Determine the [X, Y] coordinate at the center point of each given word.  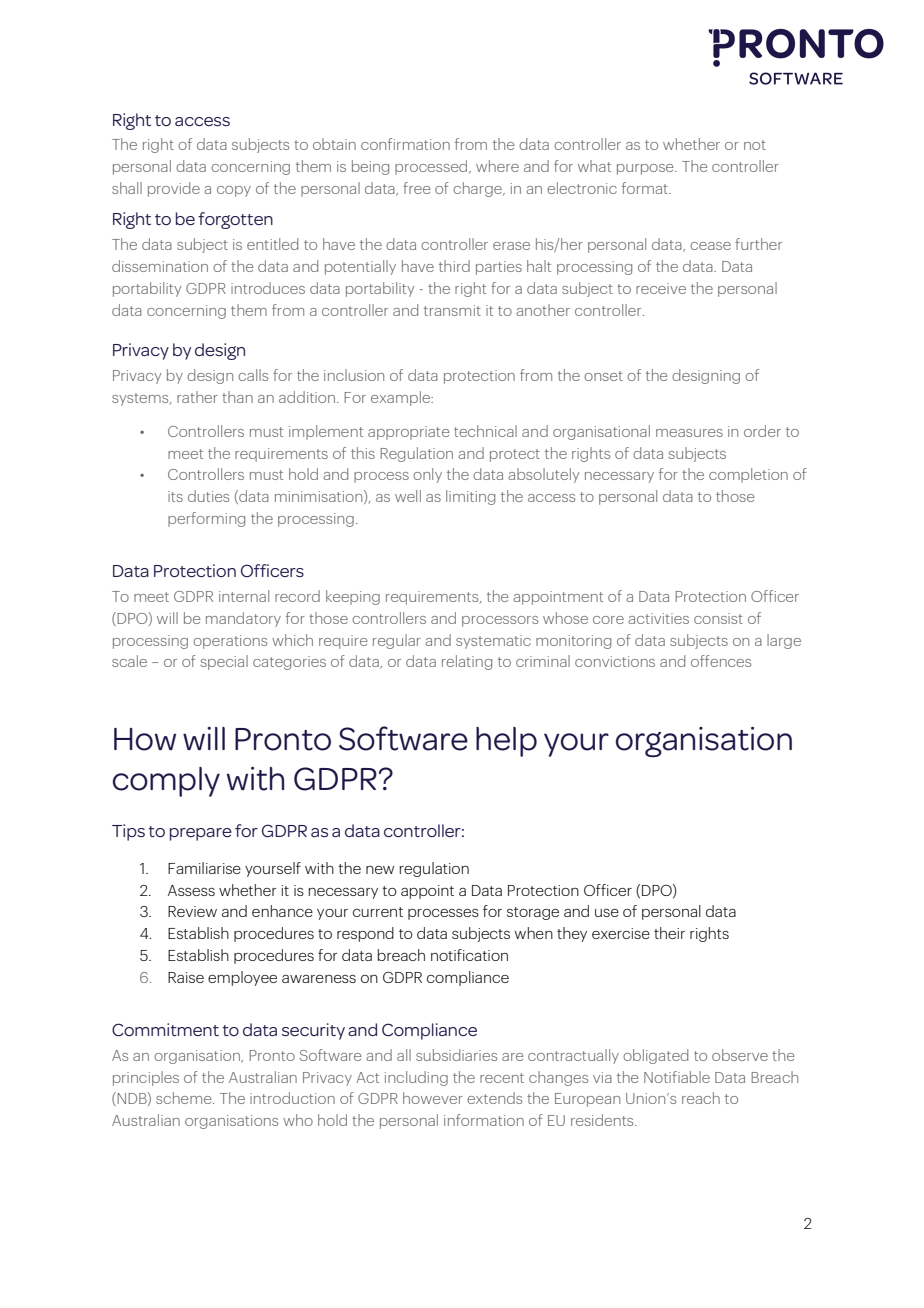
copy [234, 191]
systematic [493, 642]
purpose [646, 169]
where [497, 166]
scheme [185, 1098]
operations [230, 642]
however [433, 1098]
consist [718, 618]
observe [740, 1055]
